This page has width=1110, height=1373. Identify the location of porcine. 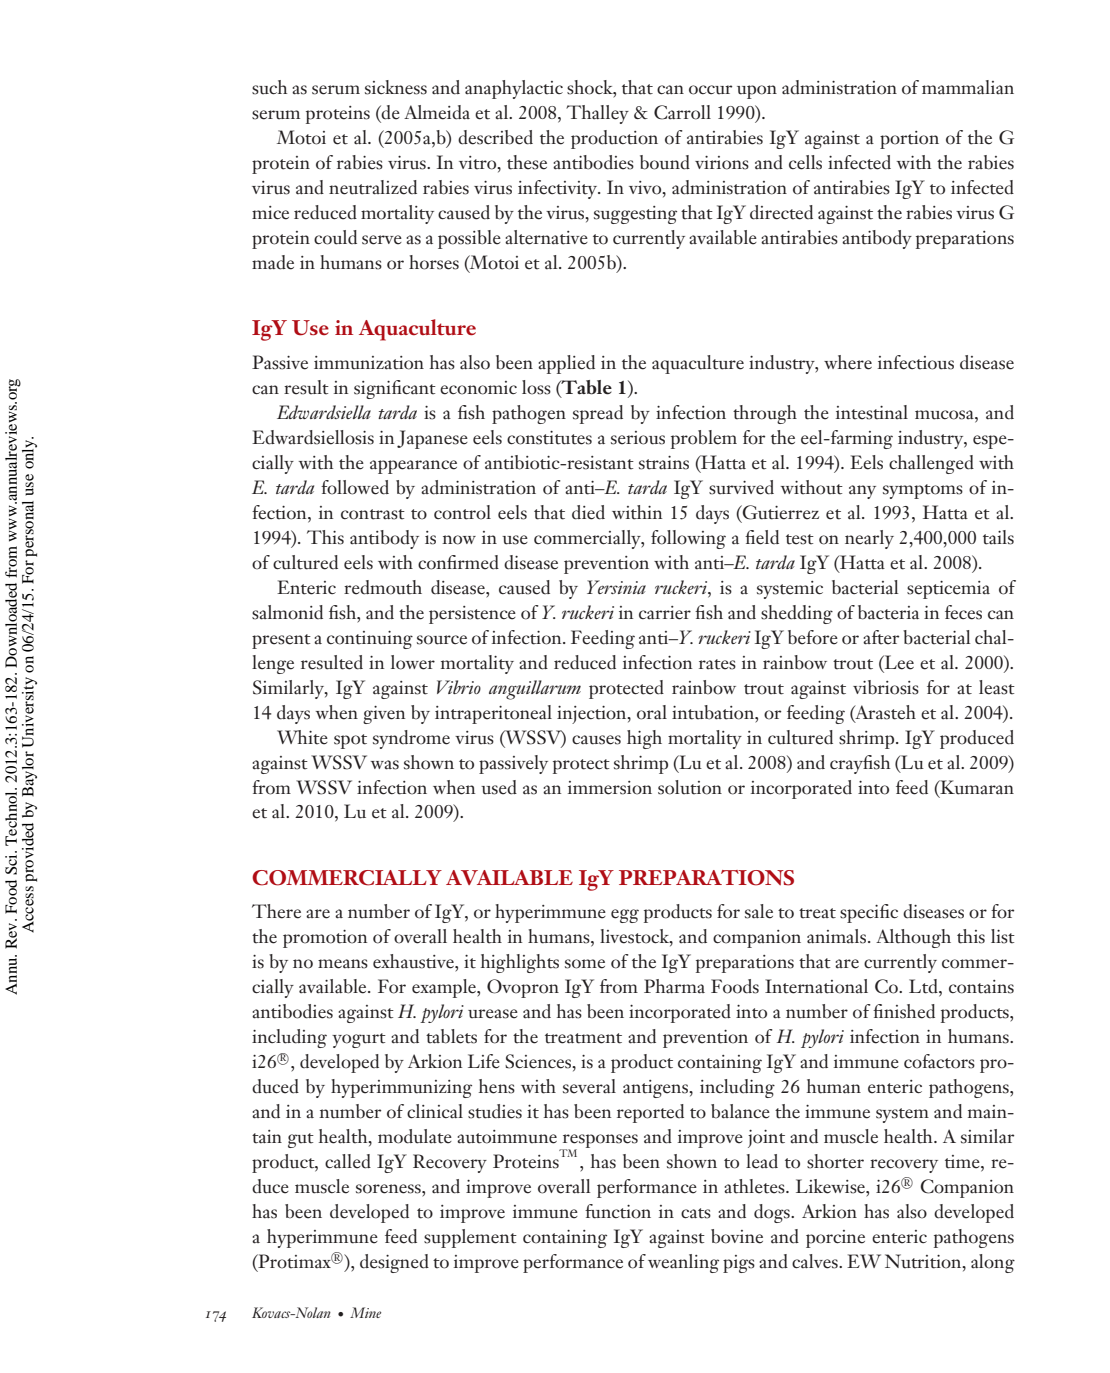
(835, 1239).
